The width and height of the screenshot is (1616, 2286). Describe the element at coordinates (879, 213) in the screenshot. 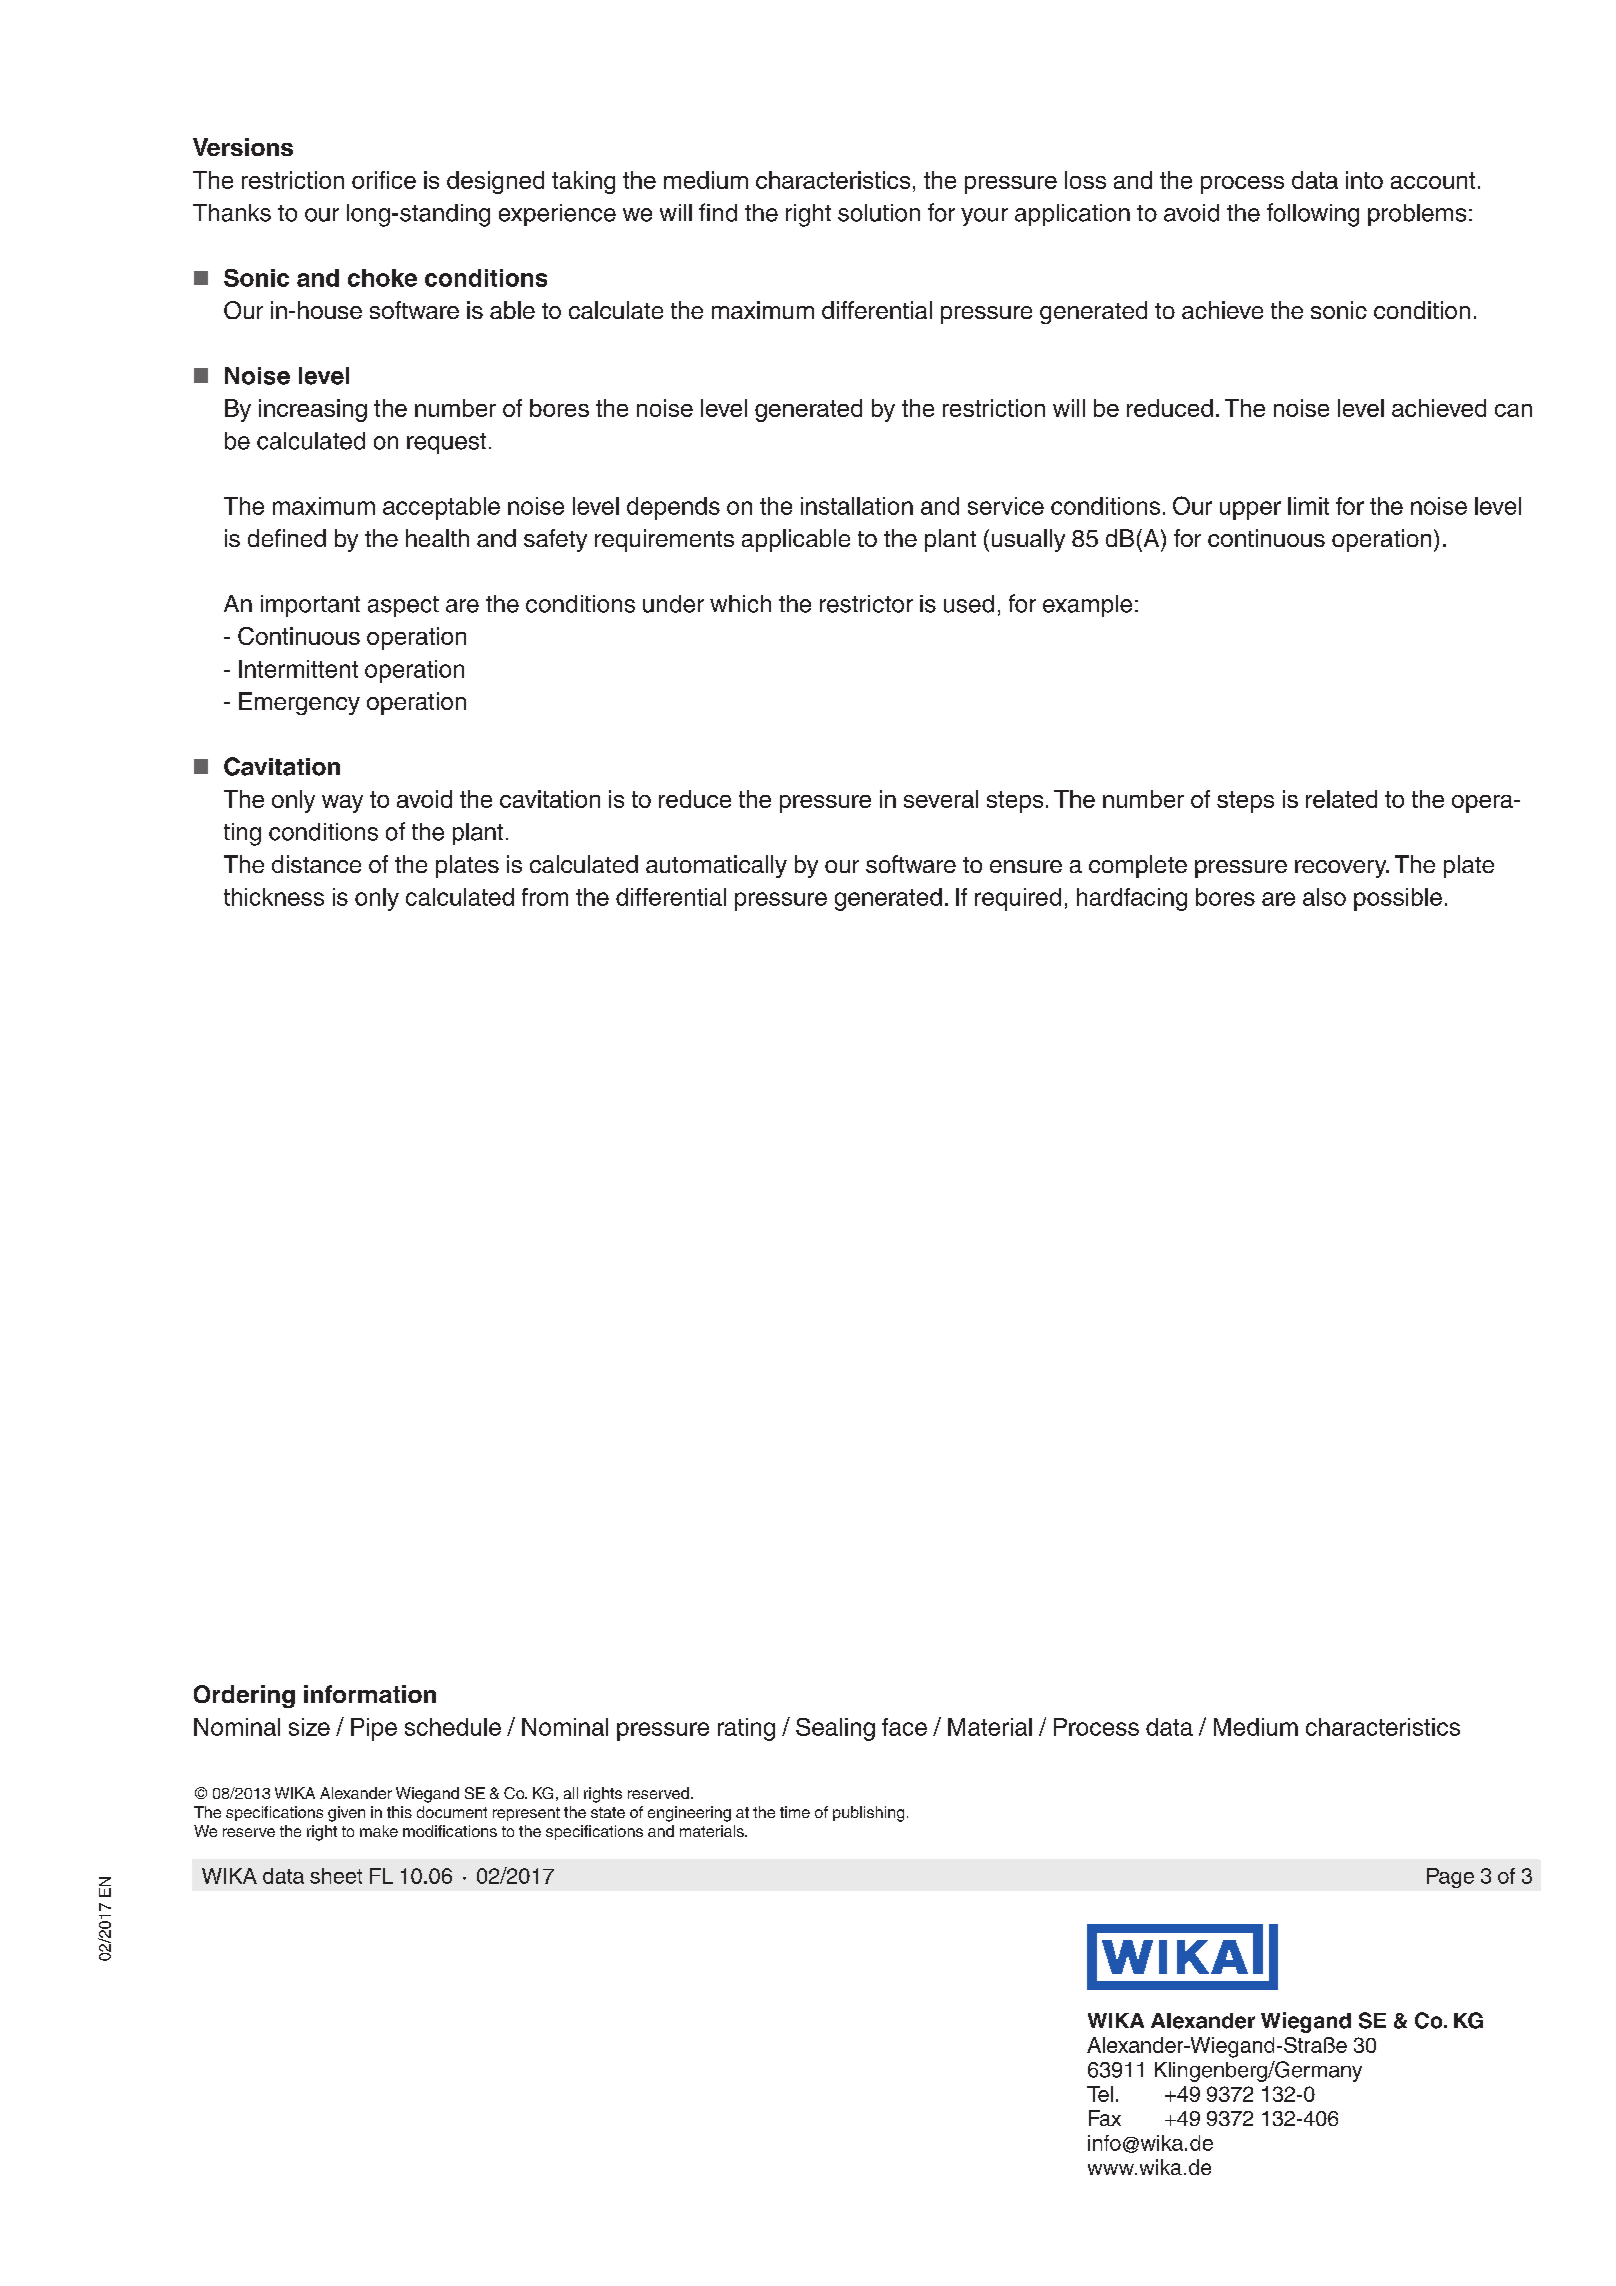

I see `solution` at that location.
